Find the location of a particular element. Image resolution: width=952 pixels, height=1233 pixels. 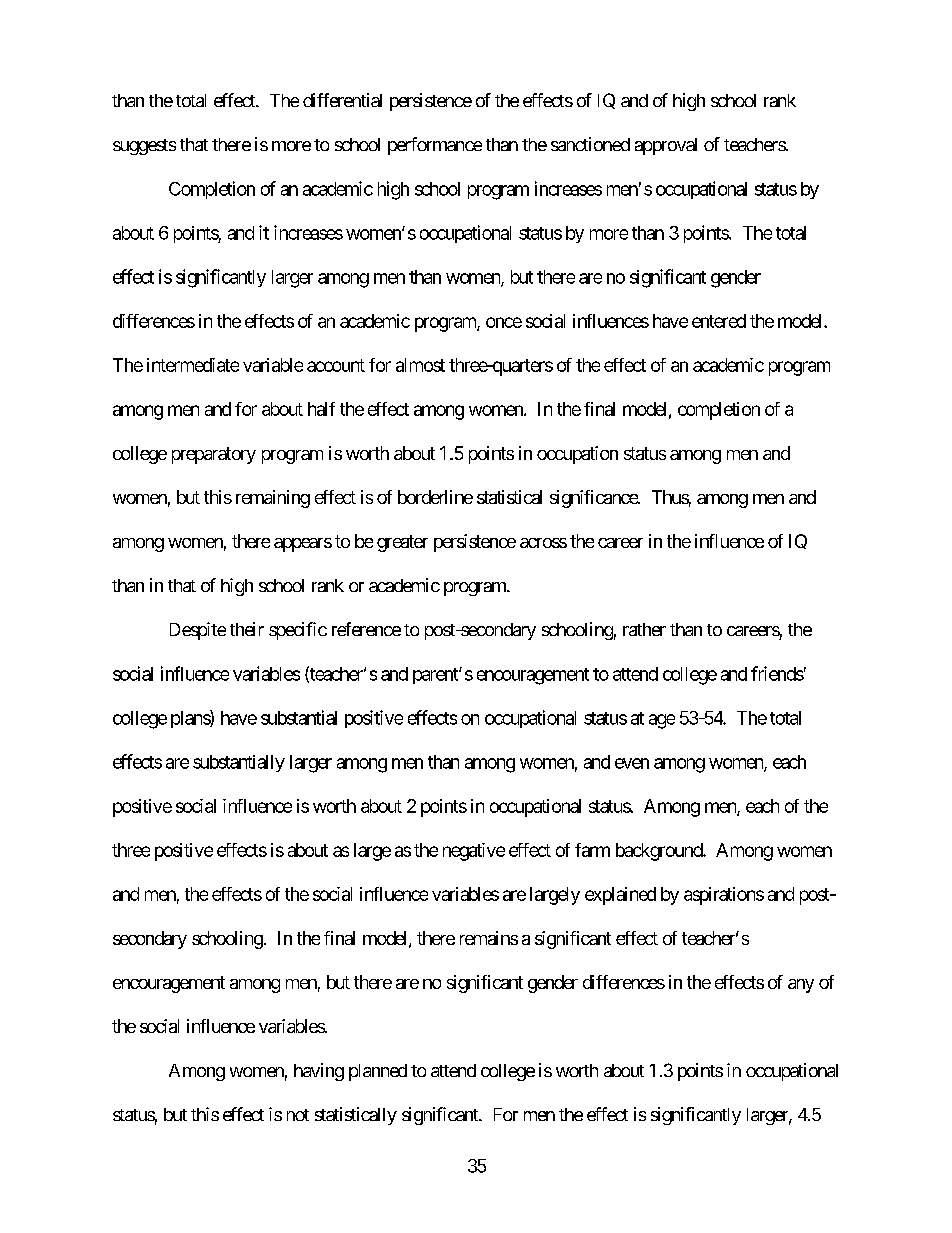

preparatory is located at coordinates (214, 455).
